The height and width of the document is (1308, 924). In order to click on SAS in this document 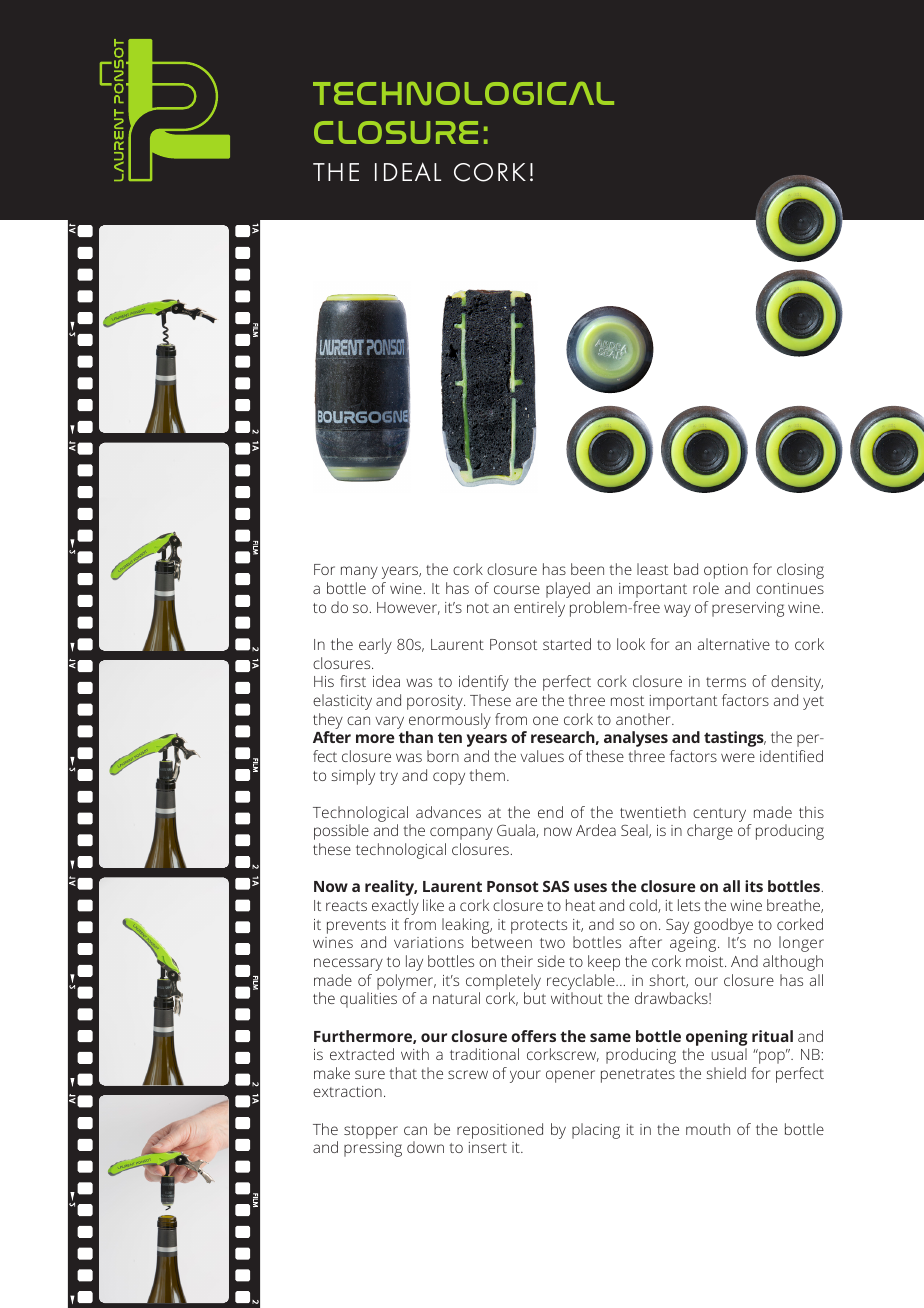, I will do `click(556, 886)`.
